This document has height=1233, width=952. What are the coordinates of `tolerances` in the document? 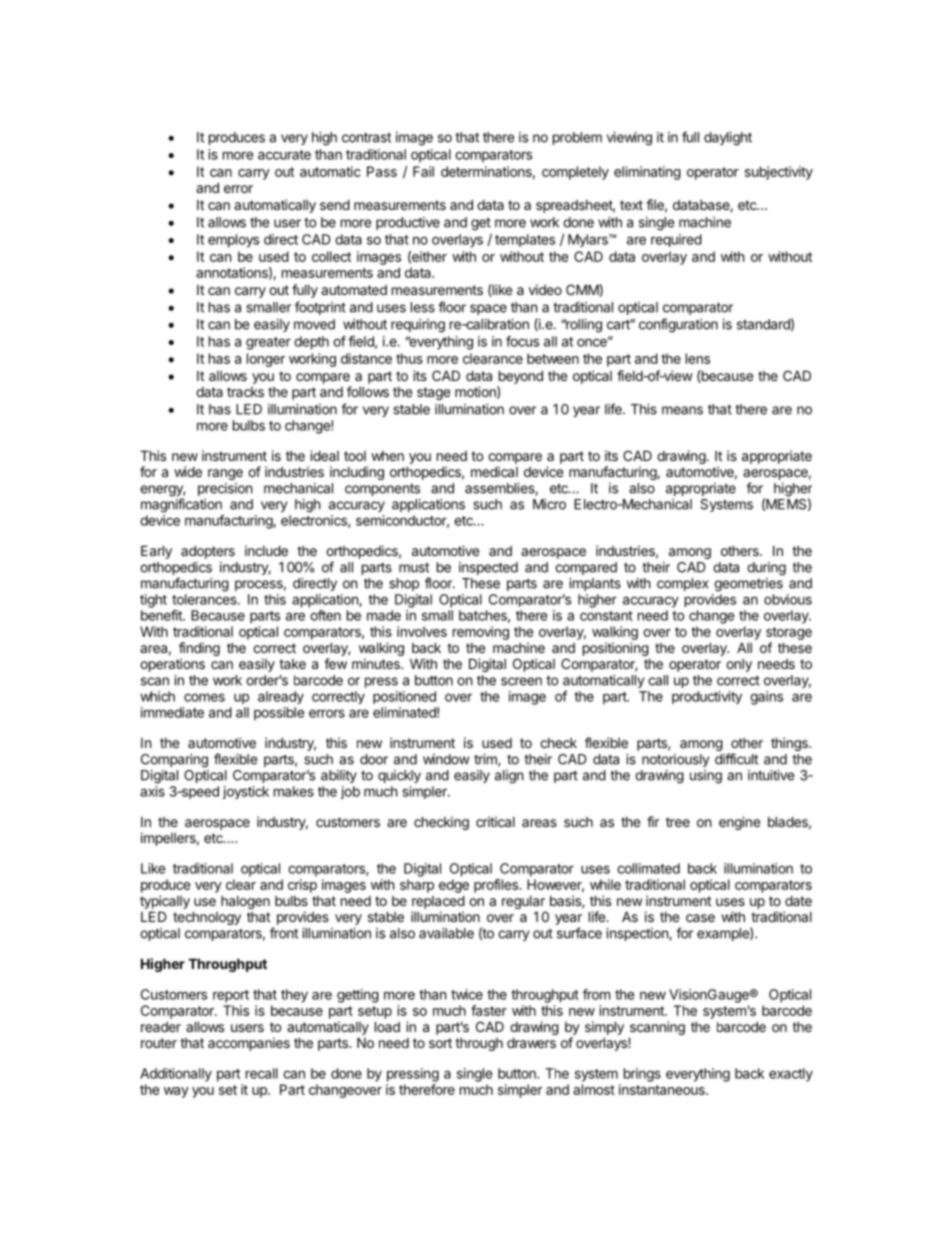 It's located at (205, 599).
